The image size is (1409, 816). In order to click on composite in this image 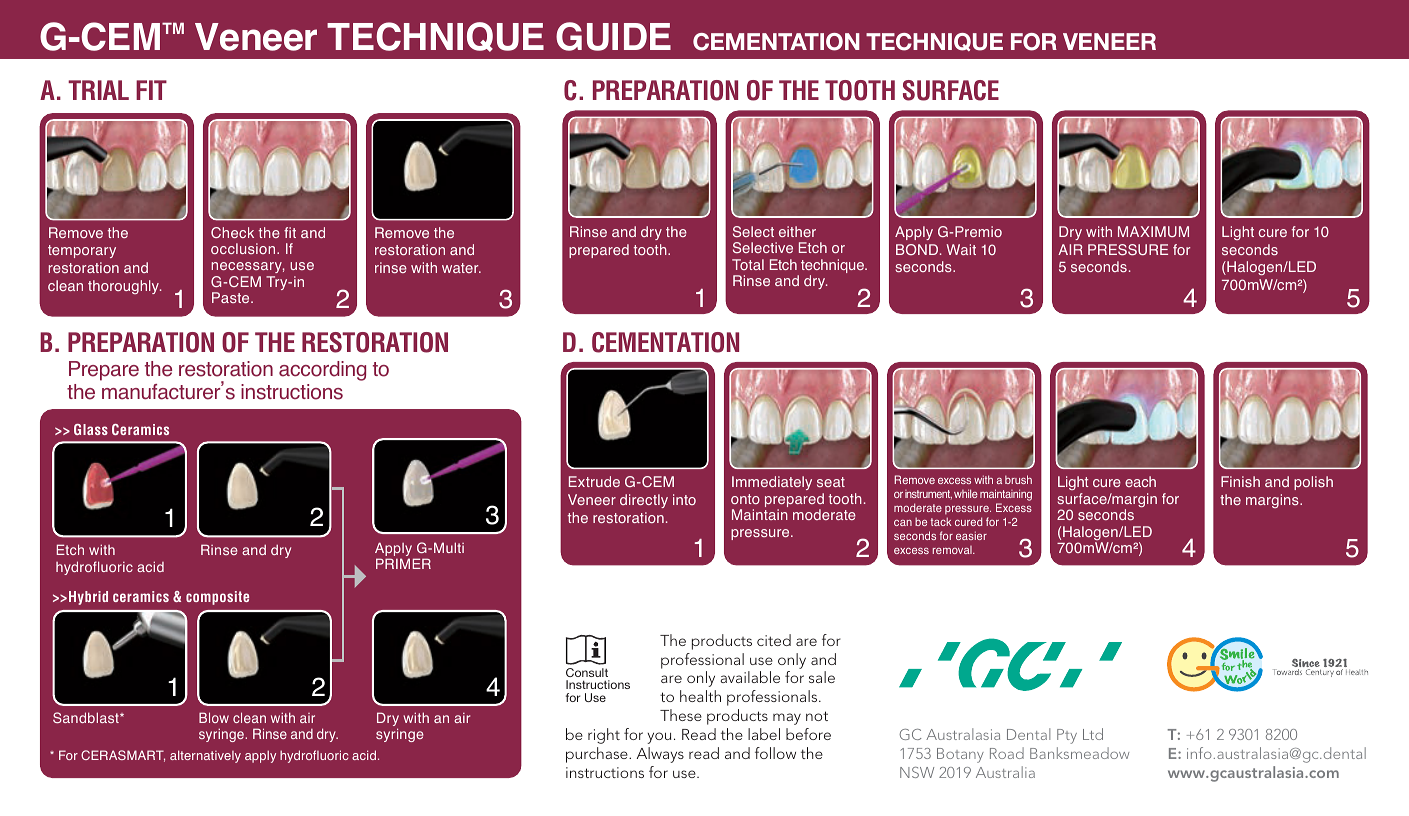, I will do `click(217, 598)`.
